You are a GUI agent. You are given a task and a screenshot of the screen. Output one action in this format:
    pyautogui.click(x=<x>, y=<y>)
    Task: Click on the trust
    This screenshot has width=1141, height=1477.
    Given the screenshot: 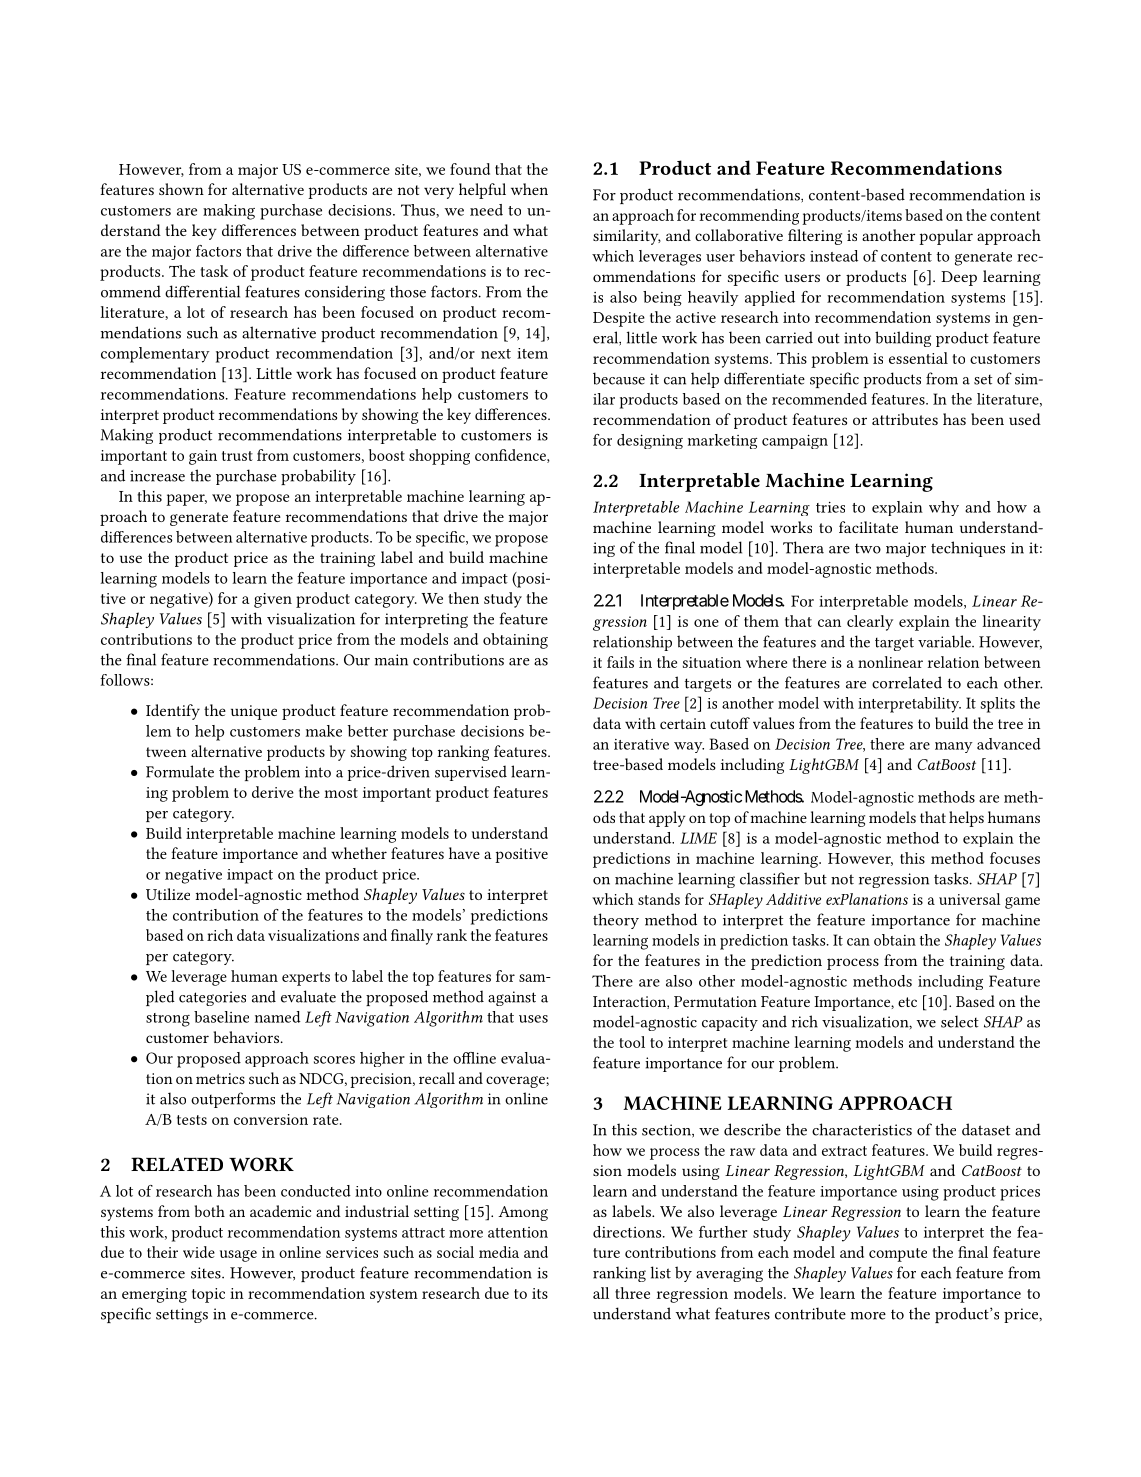 What is the action you would take?
    pyautogui.click(x=237, y=456)
